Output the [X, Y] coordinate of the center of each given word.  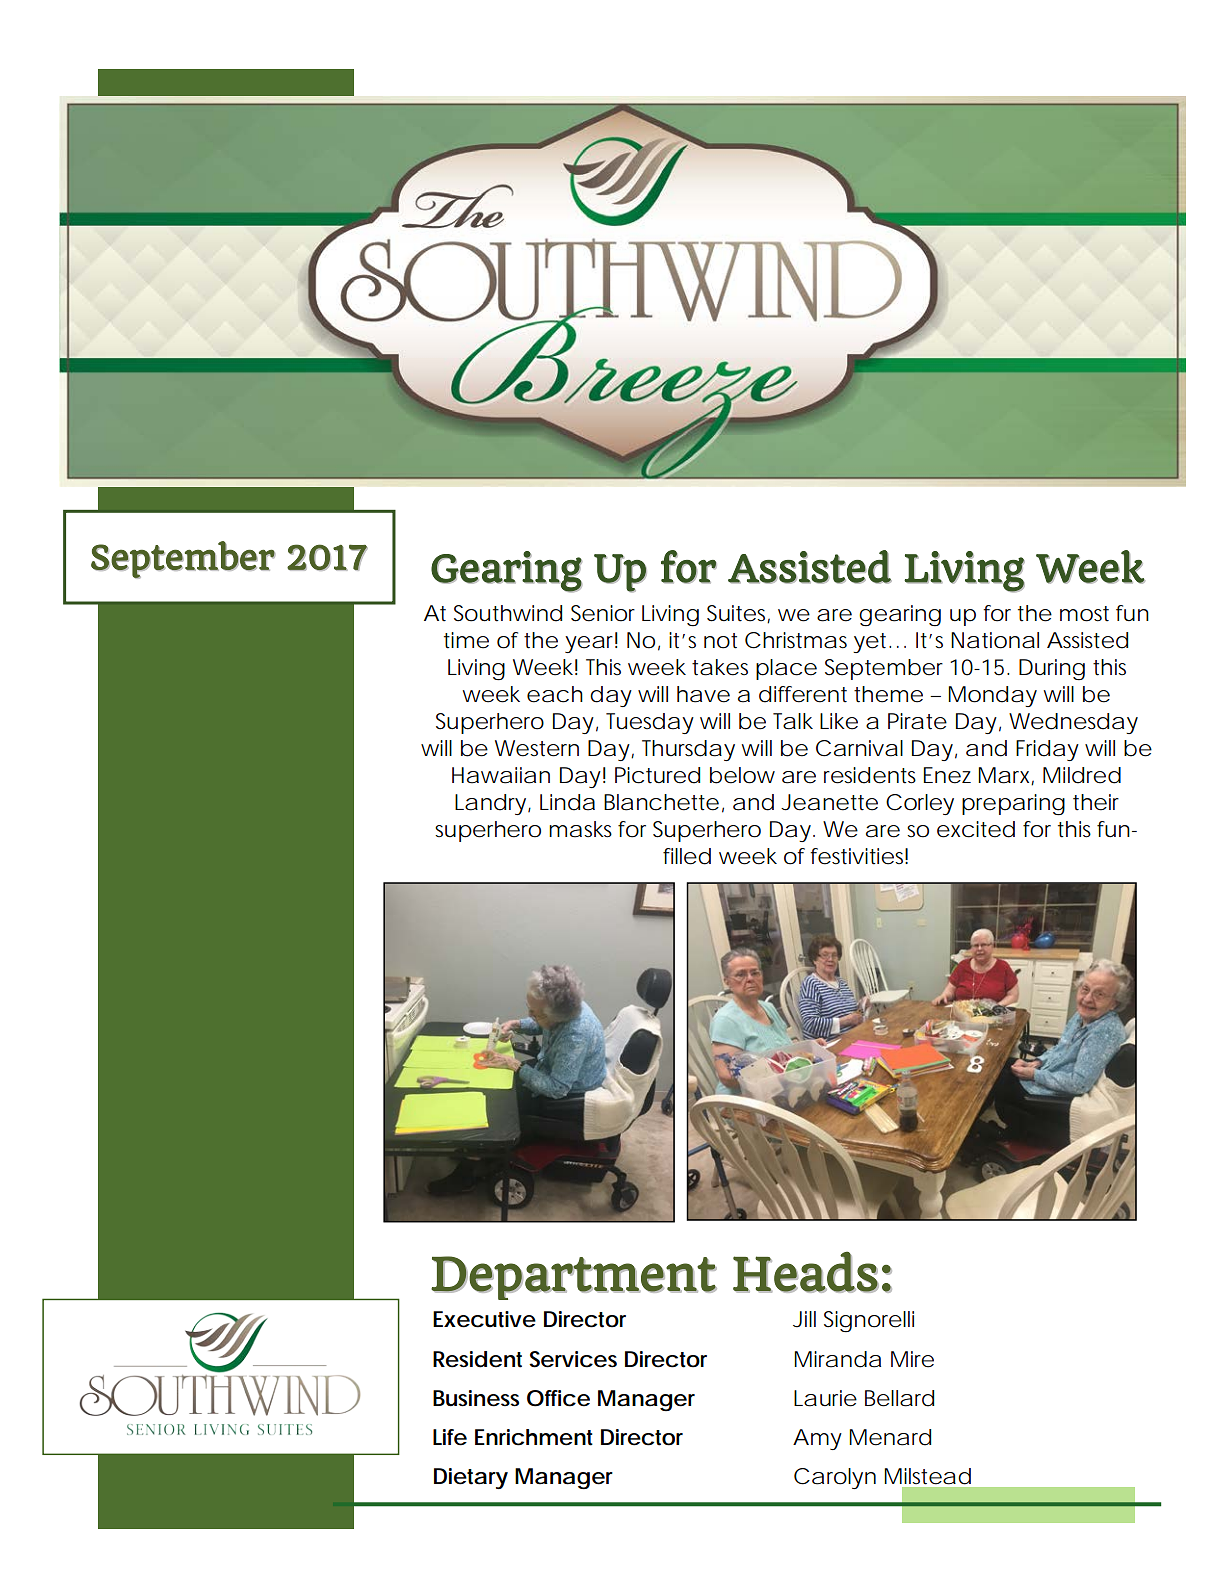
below [742, 775]
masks [580, 829]
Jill [804, 1319]
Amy [817, 1439]
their [1096, 802]
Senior [603, 613]
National [995, 640]
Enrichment [534, 1437]
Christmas [796, 640]
